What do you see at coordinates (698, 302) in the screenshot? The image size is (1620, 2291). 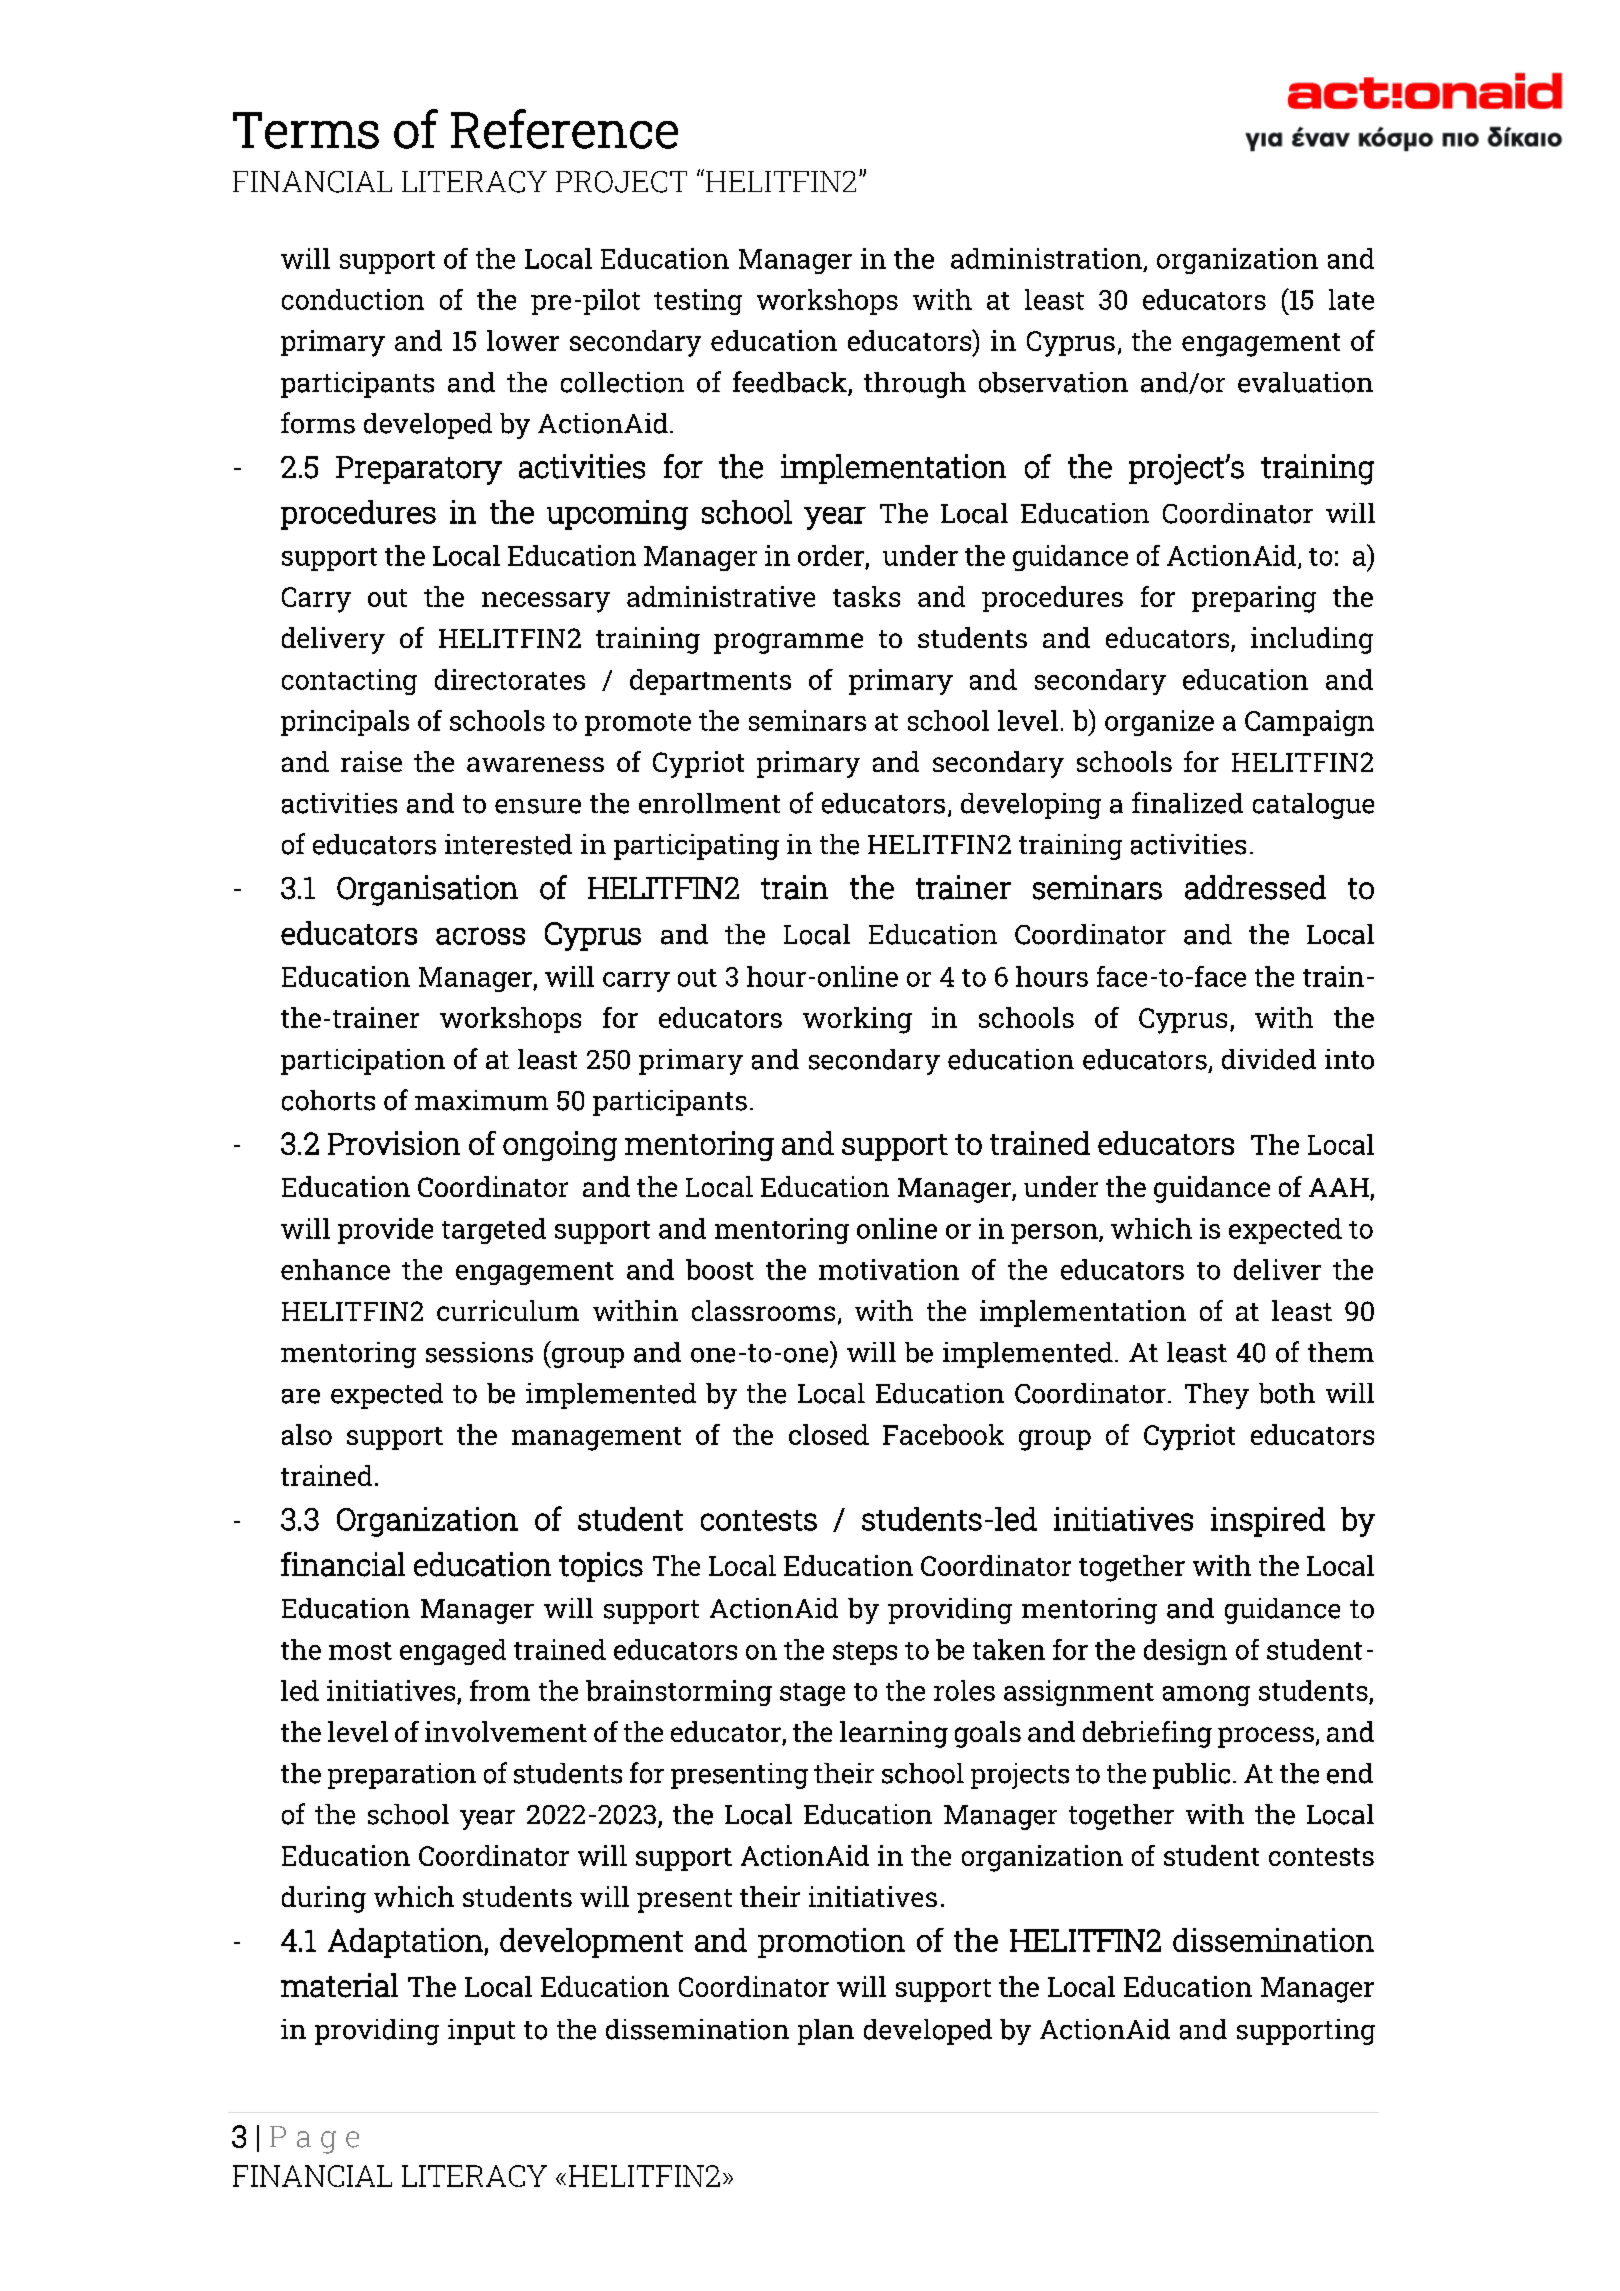 I see `testing` at bounding box center [698, 302].
